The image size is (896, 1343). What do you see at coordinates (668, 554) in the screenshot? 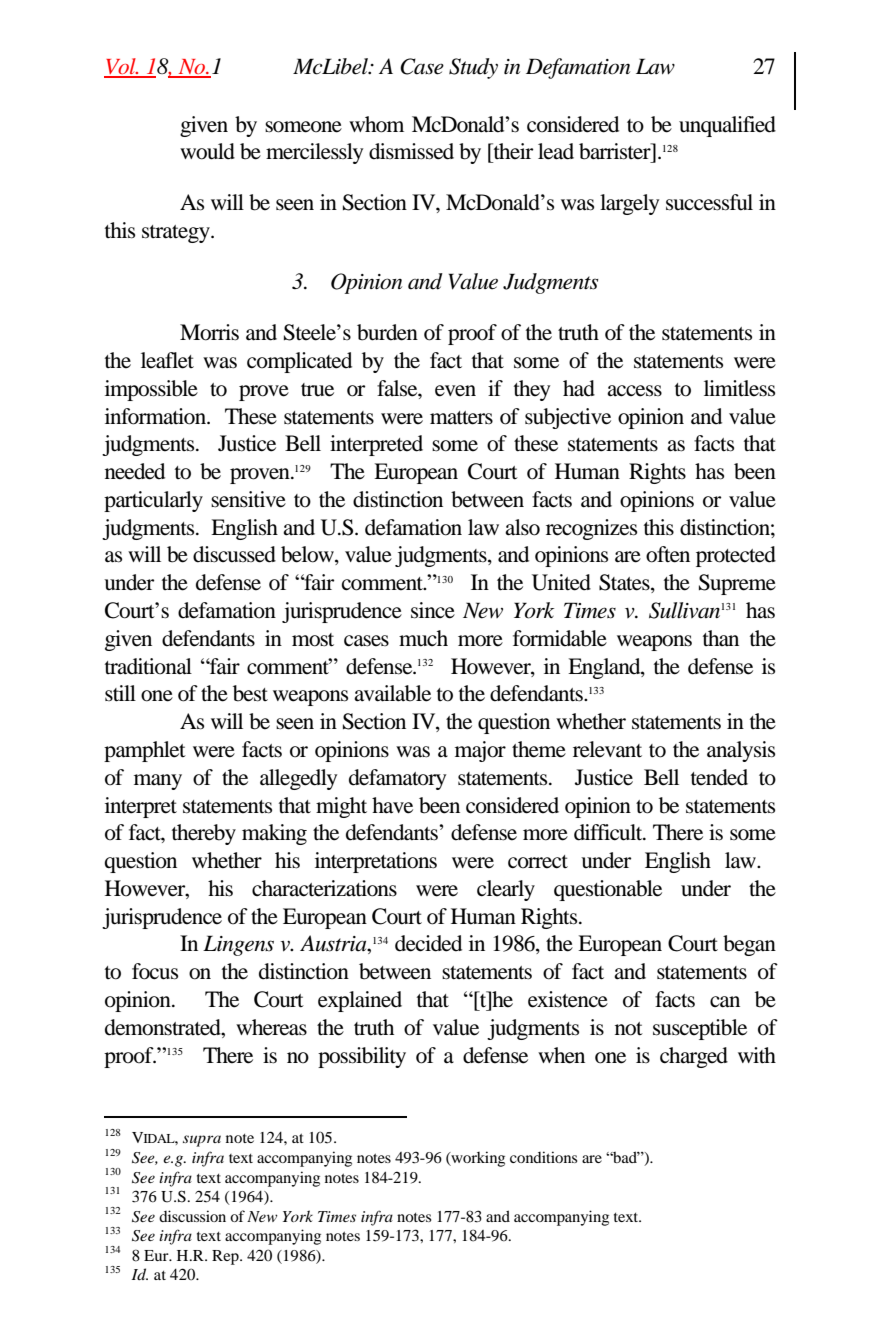
I see `often` at bounding box center [668, 554].
